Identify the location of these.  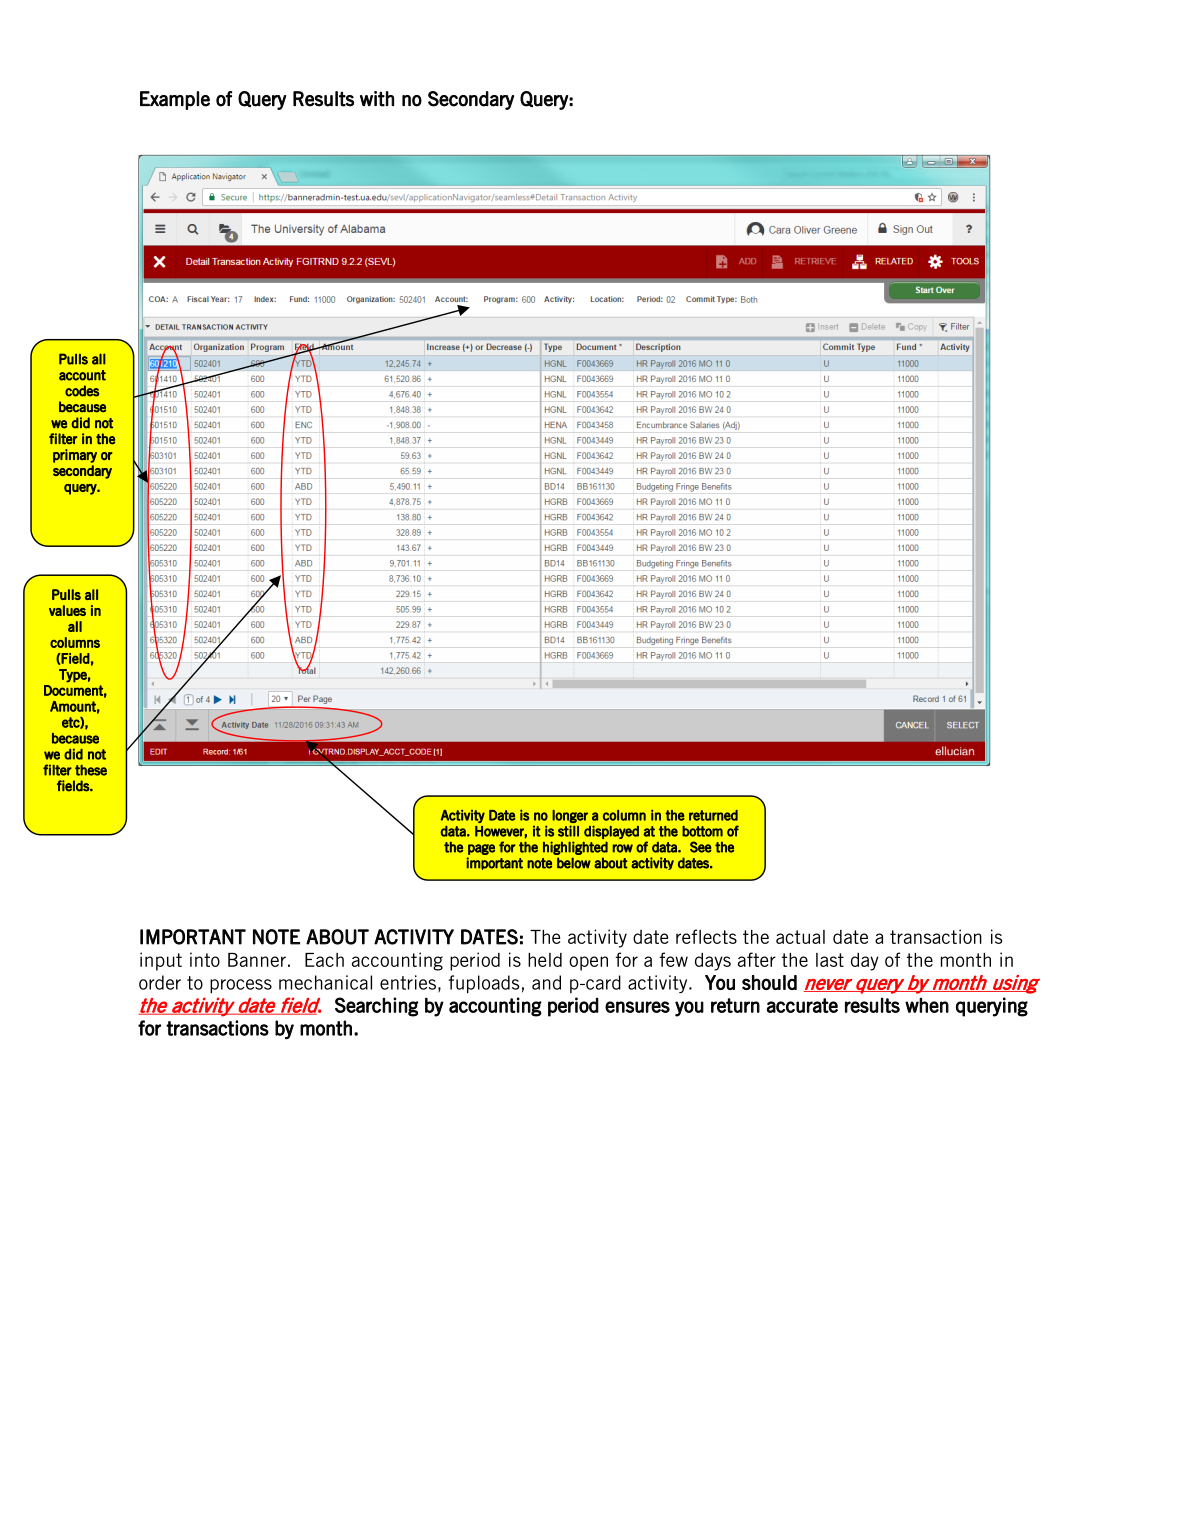
(91, 770).
